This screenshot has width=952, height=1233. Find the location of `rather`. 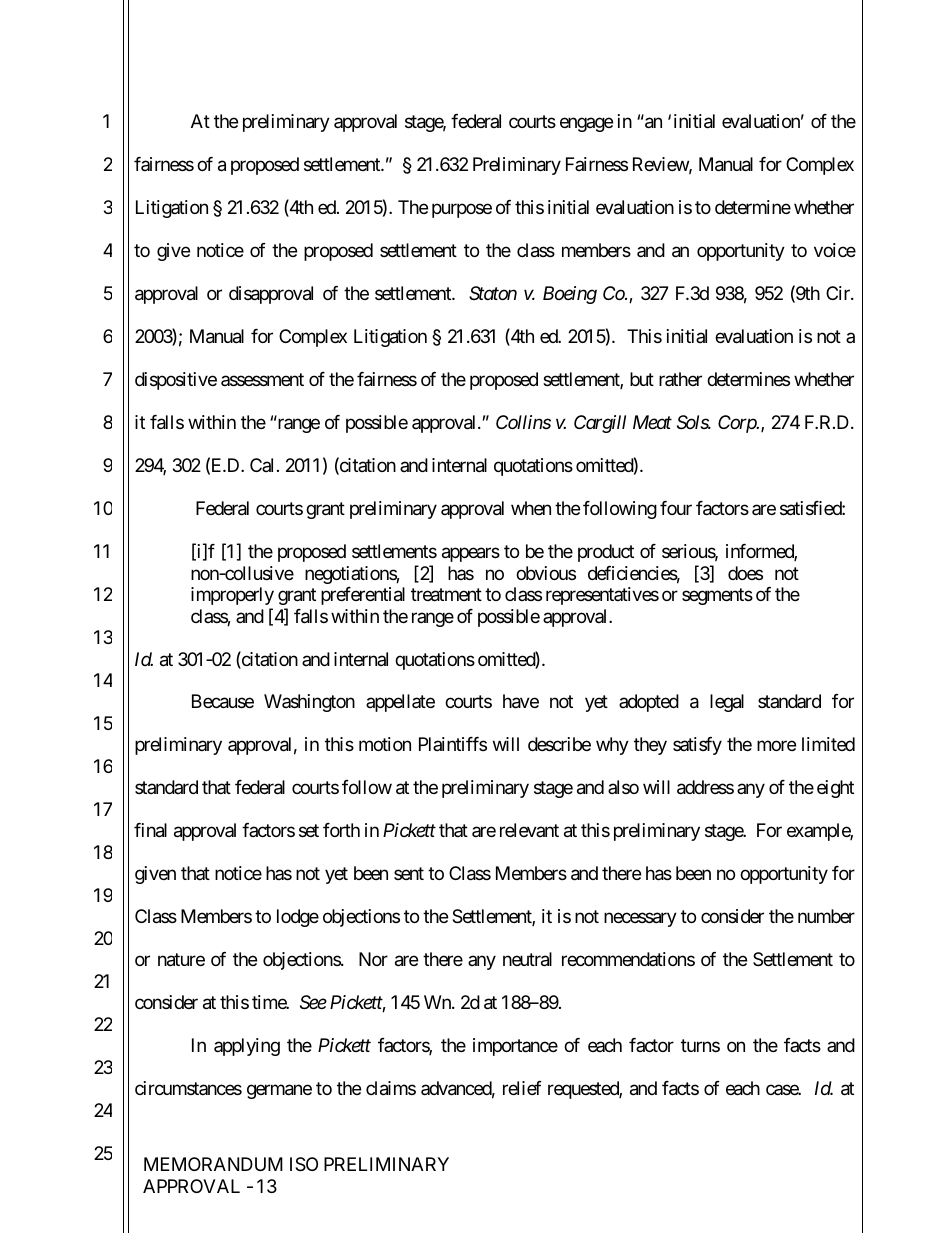

rather is located at coordinates (680, 379).
